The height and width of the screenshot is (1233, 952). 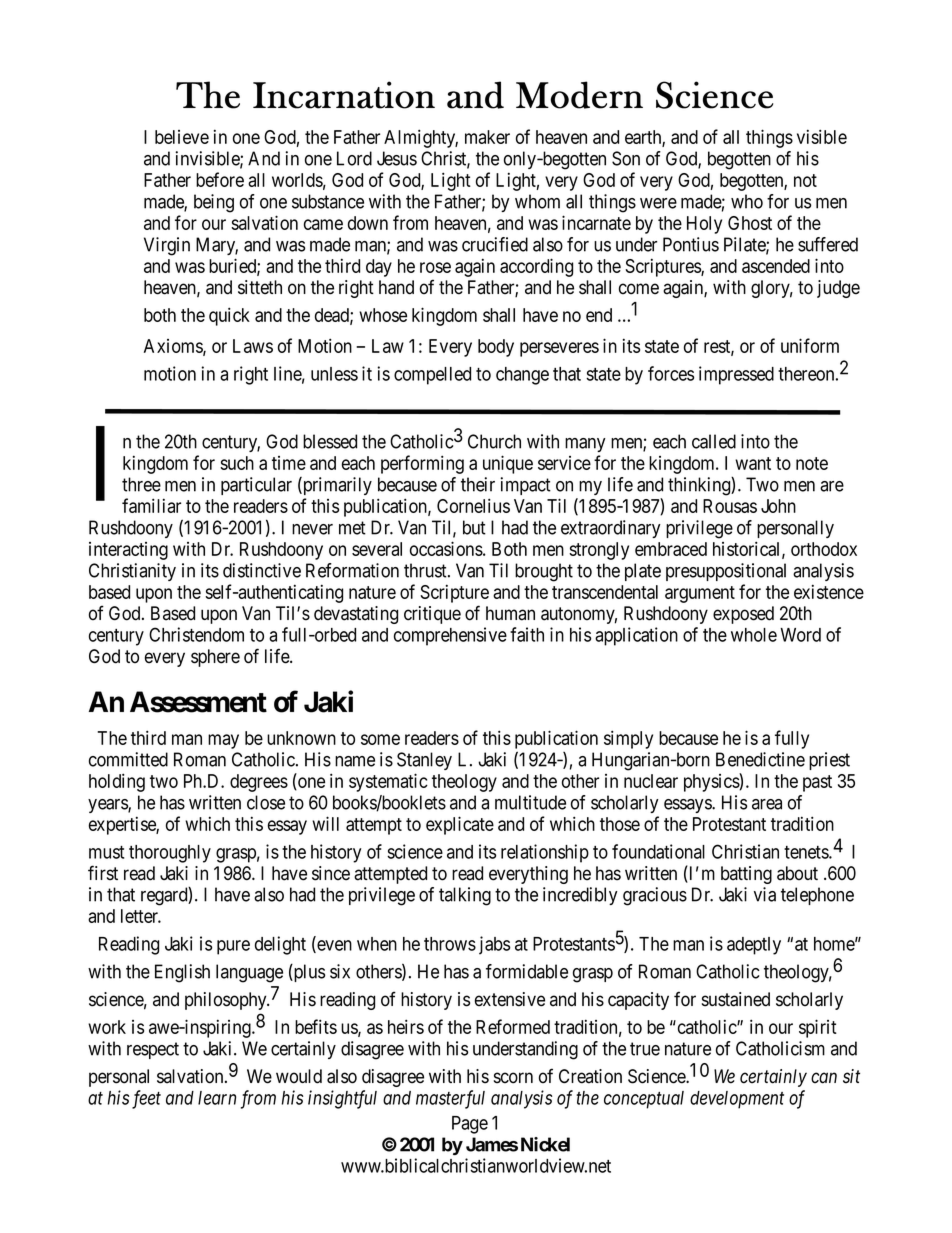 I want to click on development, so click(x=737, y=1100).
